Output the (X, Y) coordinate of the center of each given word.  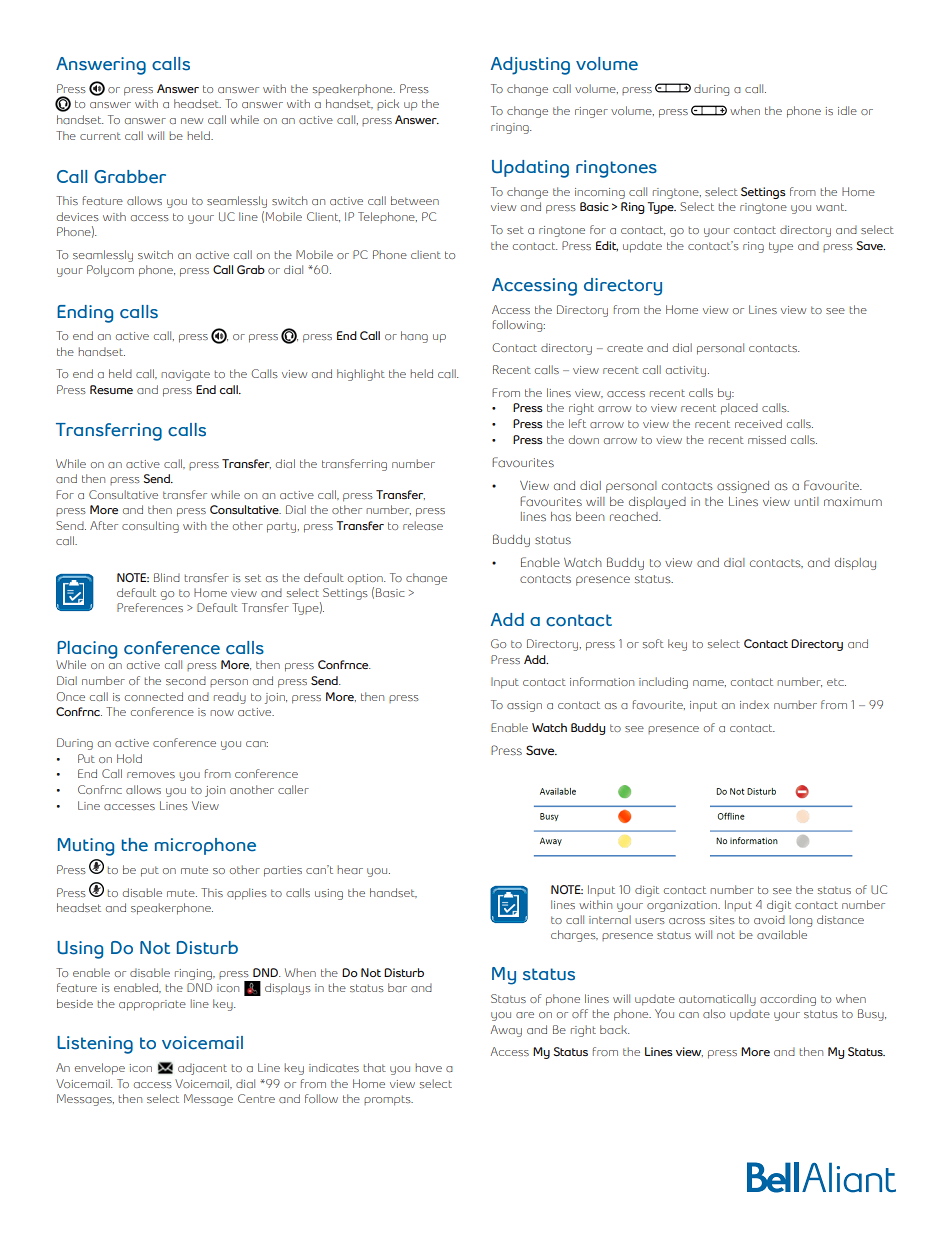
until (806, 501)
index (754, 704)
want (831, 207)
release (423, 525)
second (186, 680)
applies (247, 894)
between (415, 200)
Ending (85, 314)
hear (350, 869)
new (192, 121)
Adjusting (530, 66)
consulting (150, 527)
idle (847, 110)
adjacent (202, 1069)
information (602, 681)
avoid (769, 919)
